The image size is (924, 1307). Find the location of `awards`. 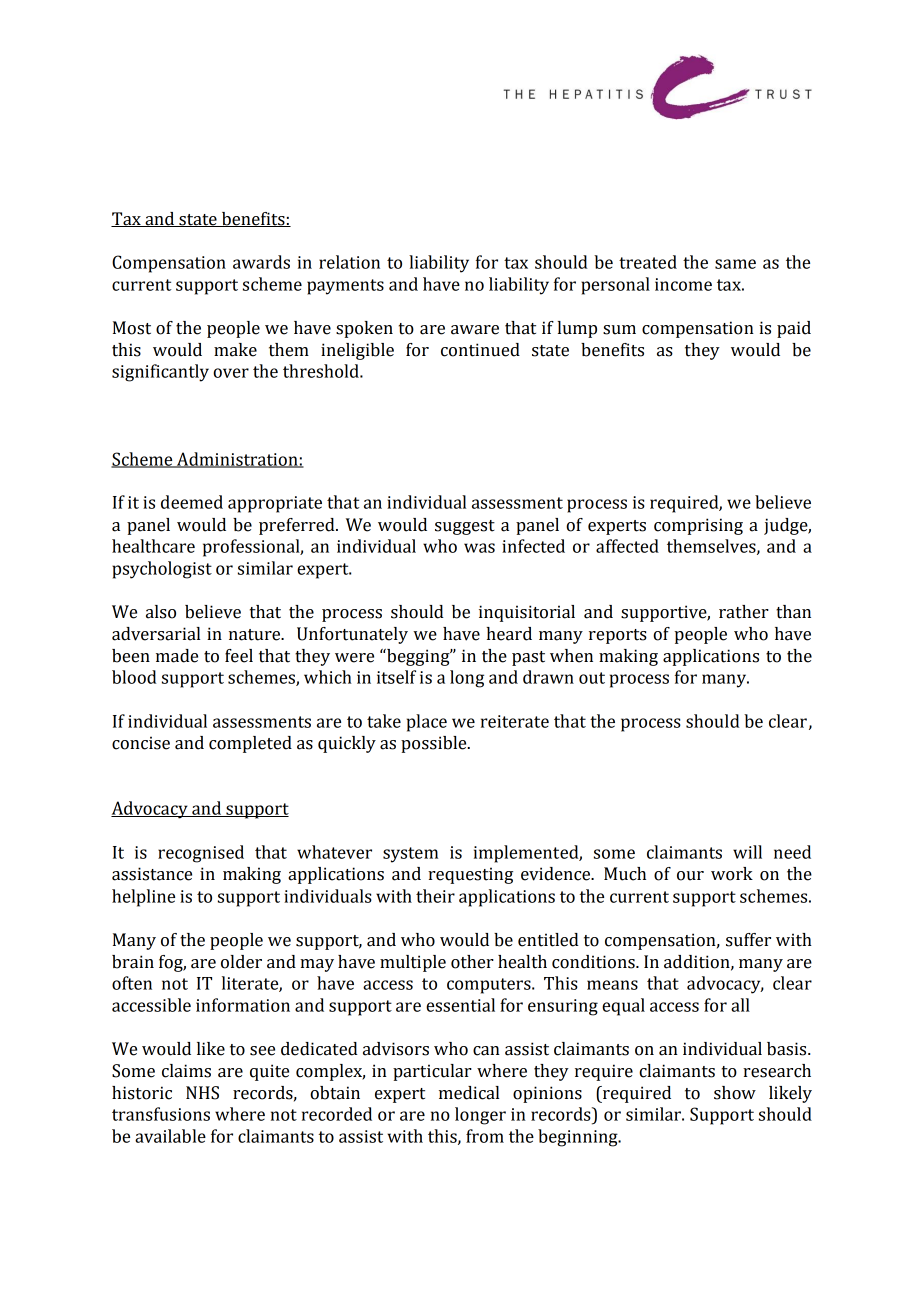

awards is located at coordinates (261, 262).
